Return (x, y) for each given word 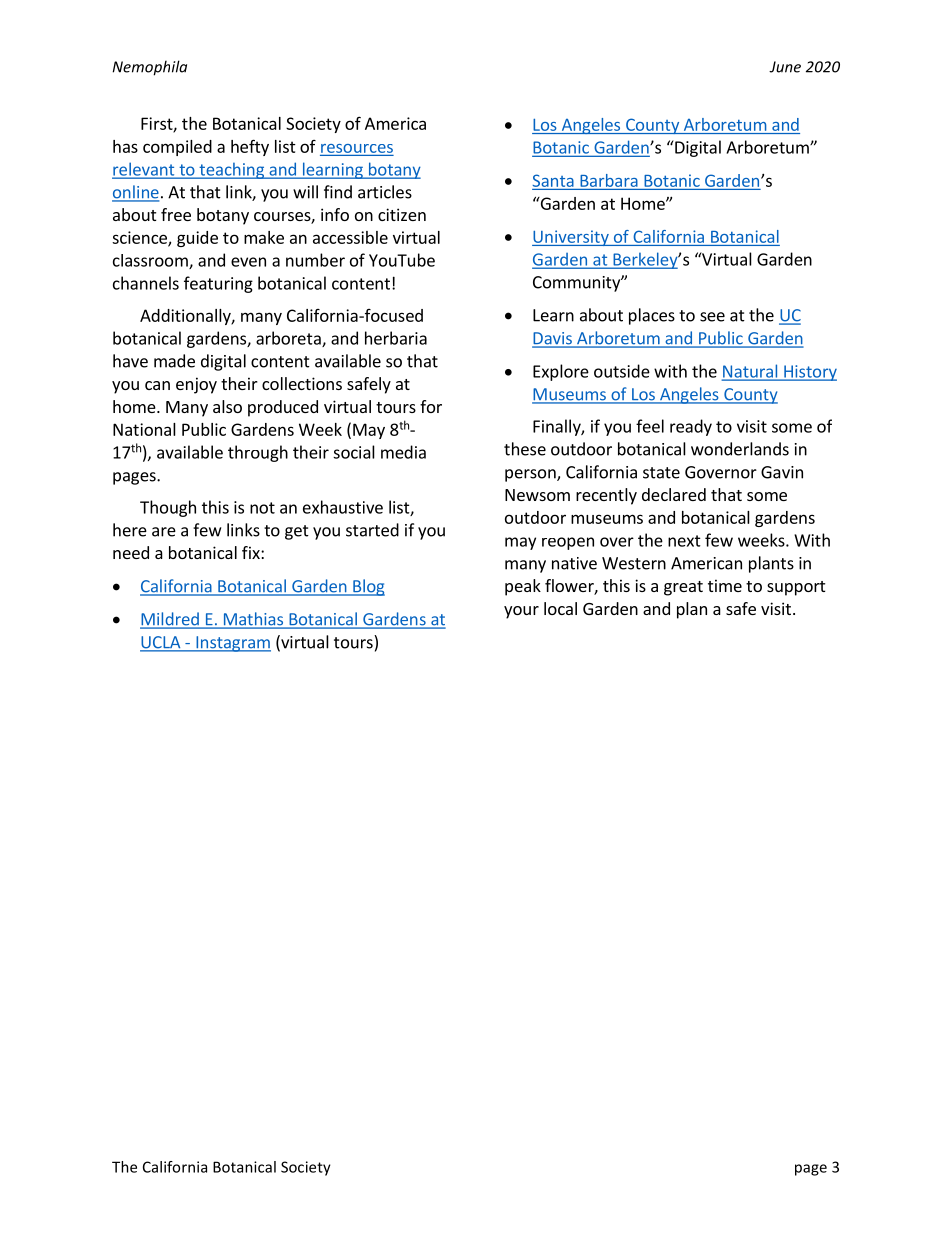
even (248, 262)
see (712, 317)
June (785, 67)
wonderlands (740, 449)
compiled (177, 148)
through (258, 453)
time (725, 585)
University (571, 238)
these (525, 449)
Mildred (170, 620)
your (521, 612)
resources (357, 148)
